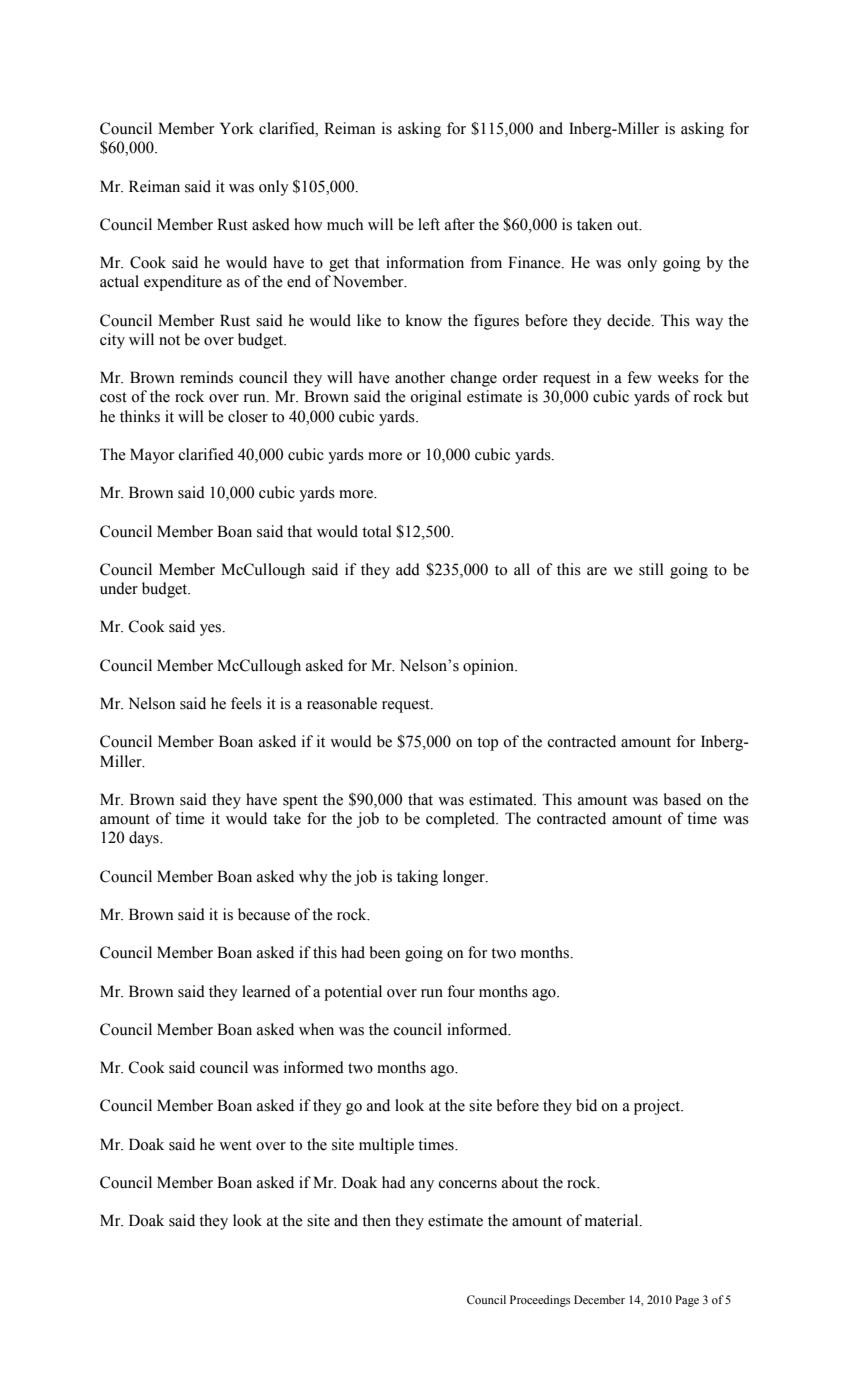 This screenshot has width=849, height=1400. I want to click on days, so click(145, 839).
